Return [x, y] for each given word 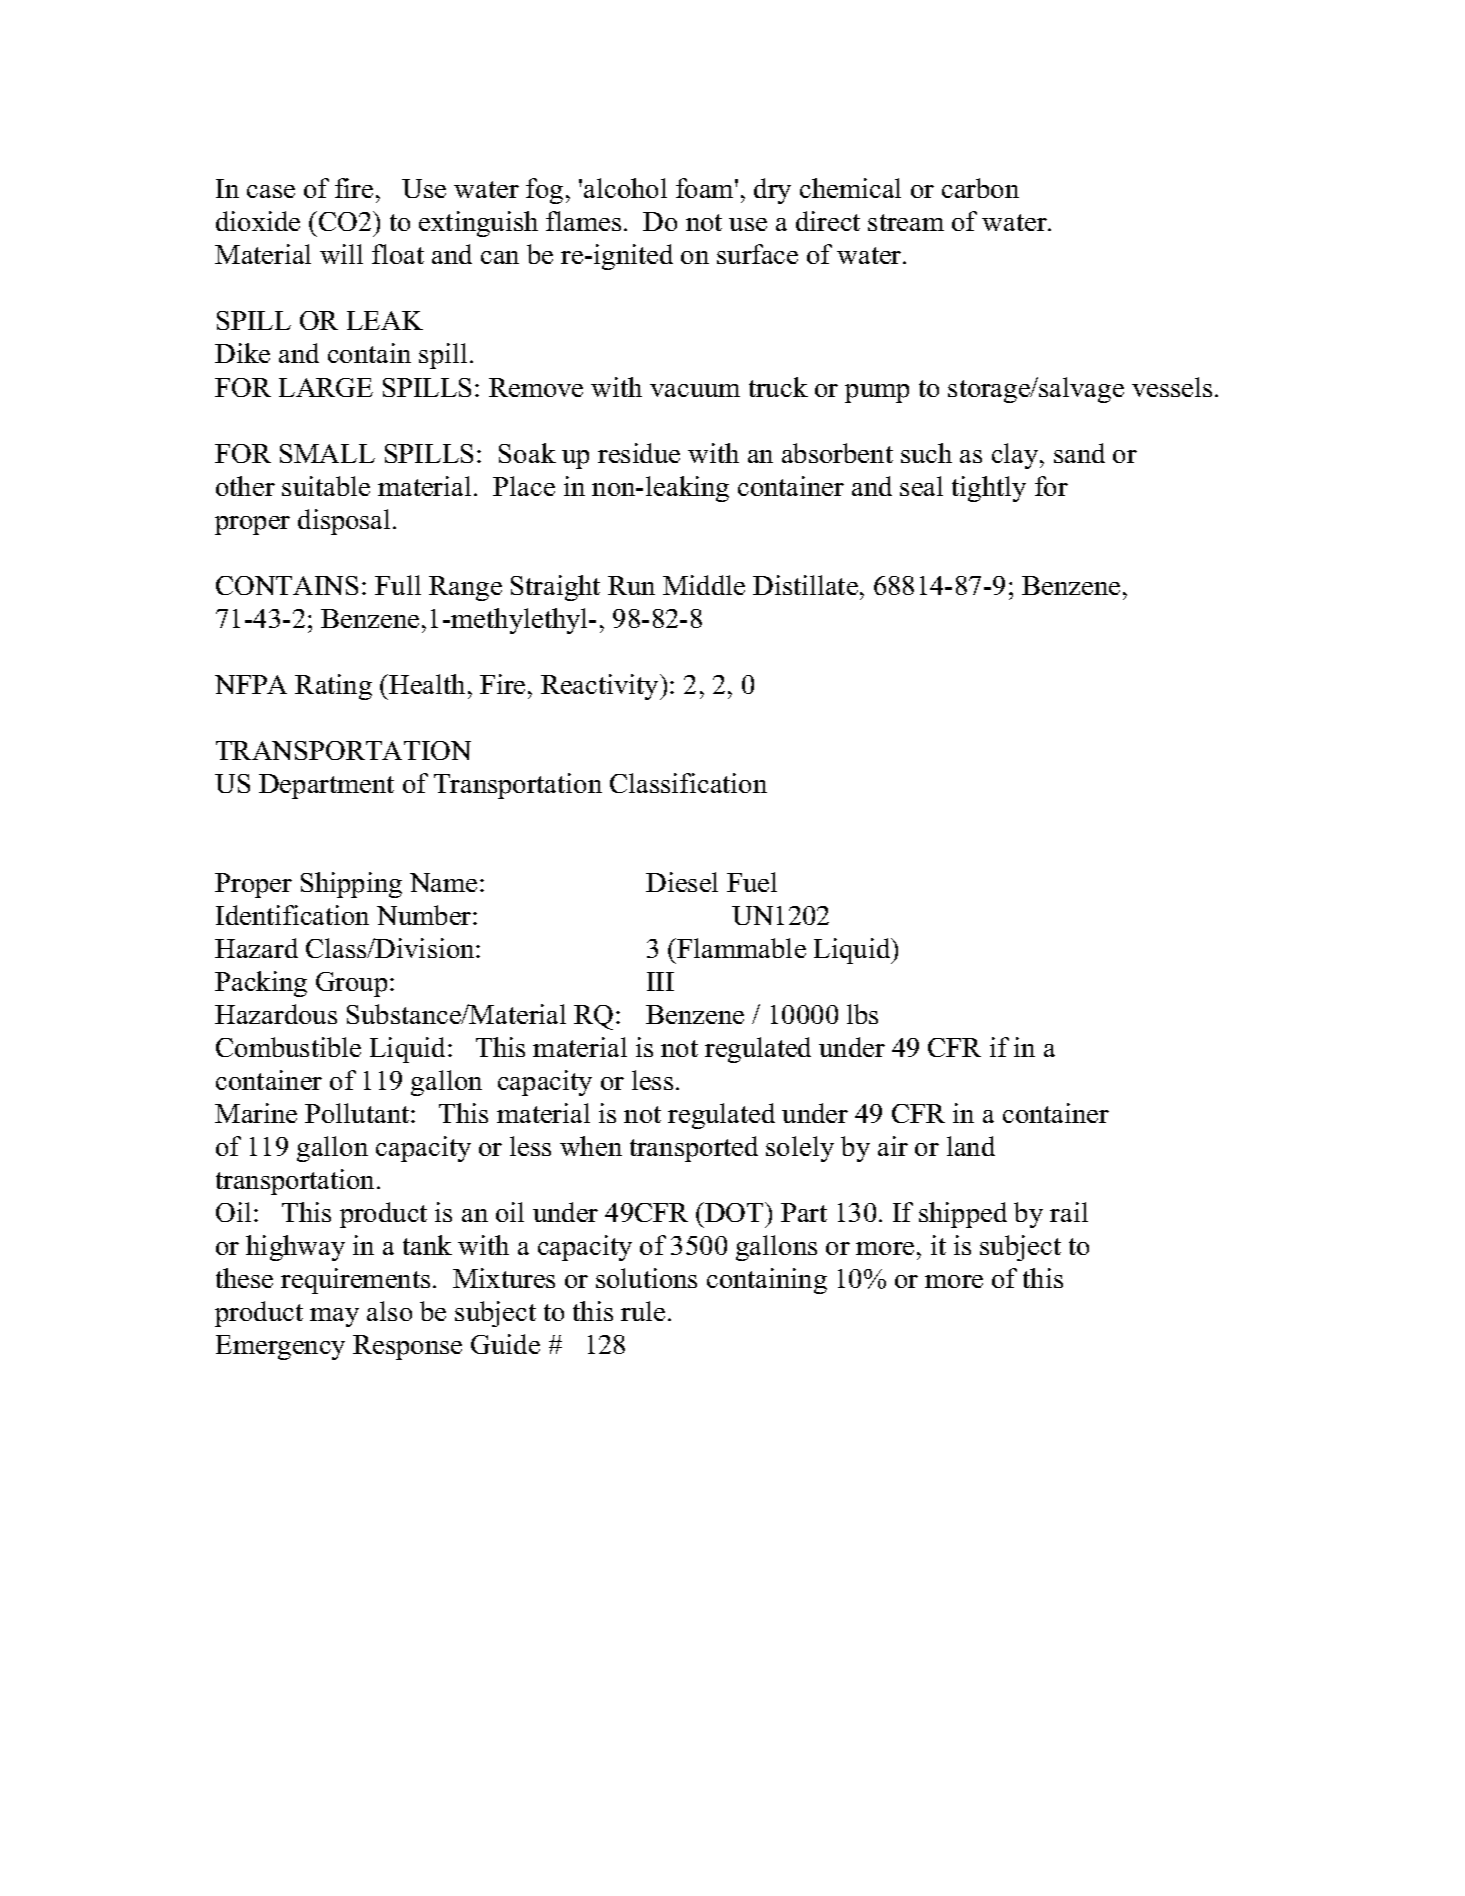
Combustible [288, 1047]
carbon [980, 188]
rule [643, 1311]
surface [757, 254]
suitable [326, 486]
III [660, 981]
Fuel [752, 882]
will [341, 254]
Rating [333, 687]
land [971, 1146]
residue [639, 453]
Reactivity [601, 687]
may [334, 1317]
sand [1079, 453]
